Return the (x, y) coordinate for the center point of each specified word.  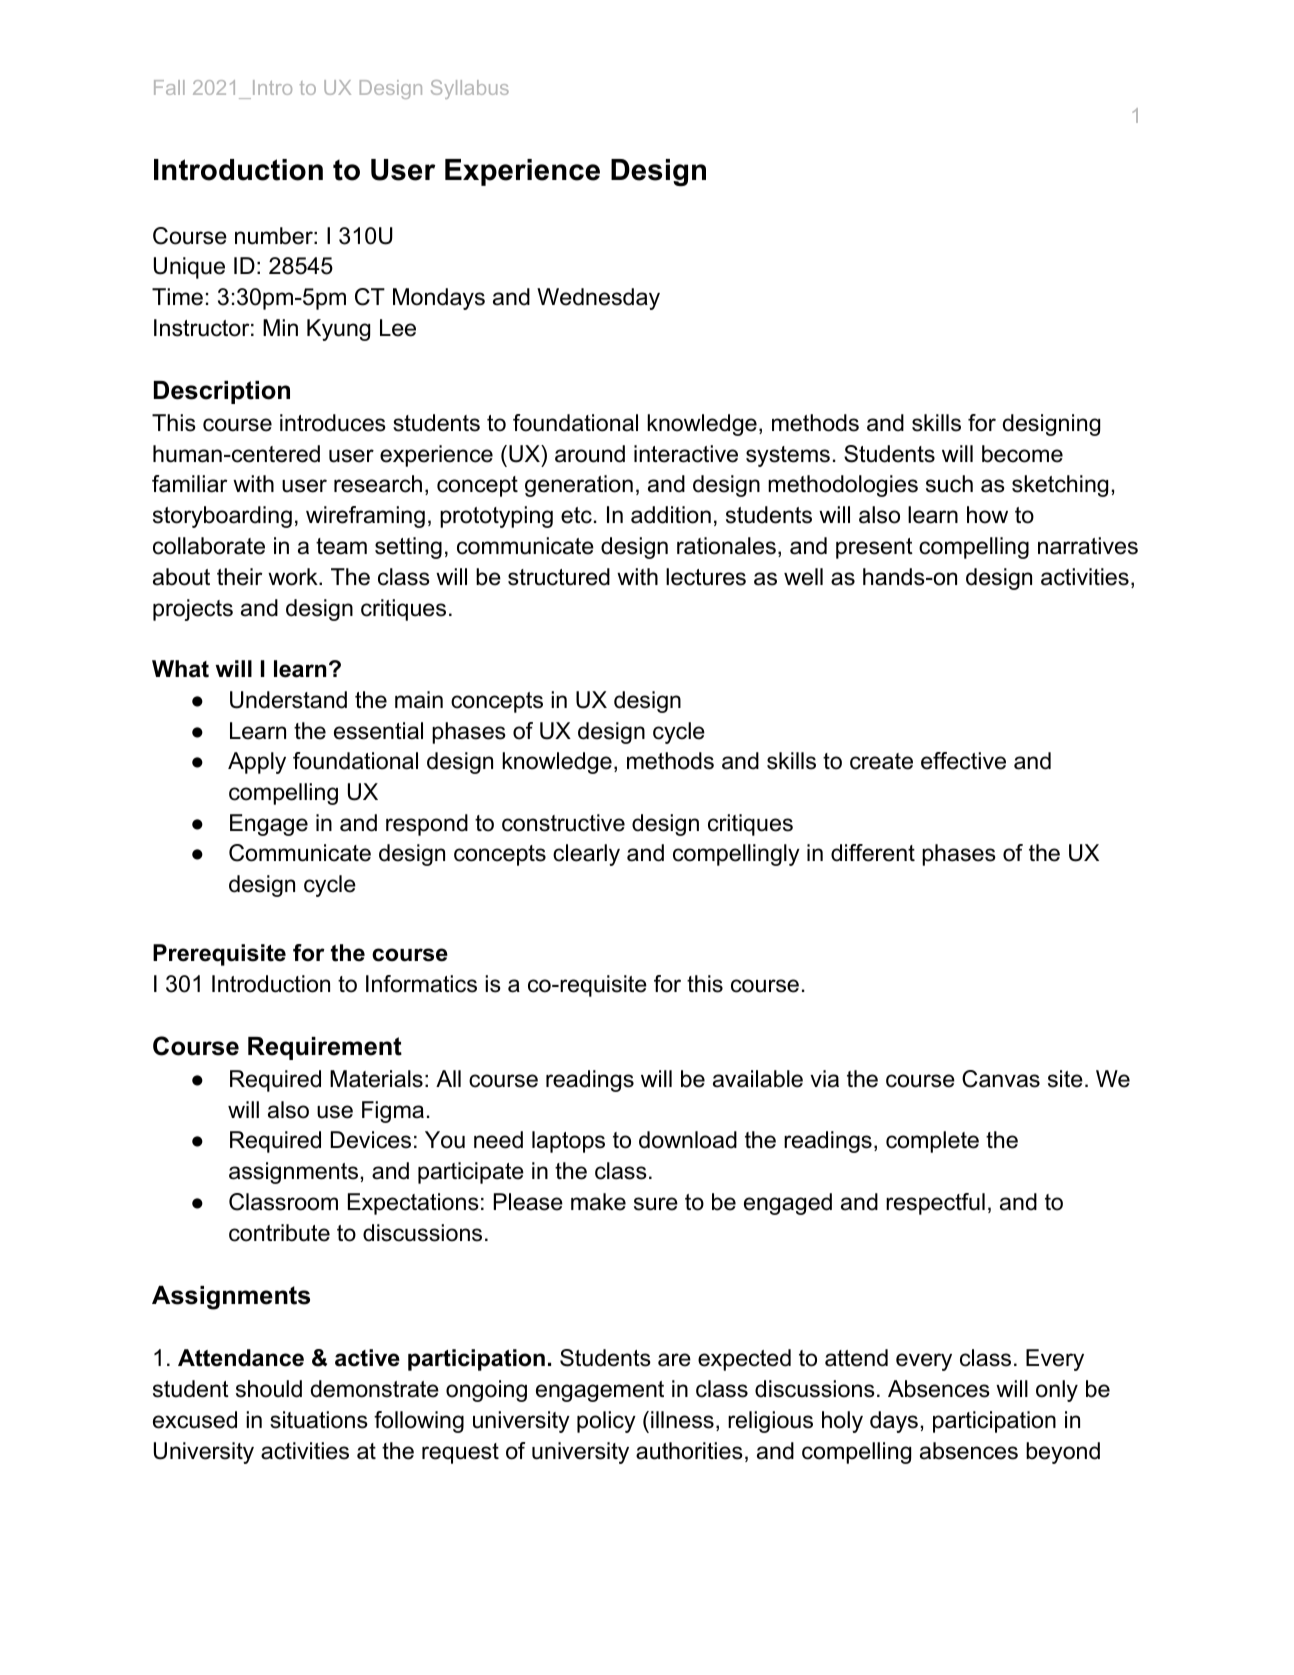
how (987, 515)
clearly (586, 855)
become (1022, 454)
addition (671, 515)
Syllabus (470, 89)
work (294, 577)
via (824, 1079)
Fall (169, 87)
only (1057, 1391)
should (269, 1389)
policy (606, 1422)
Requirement (325, 1048)
